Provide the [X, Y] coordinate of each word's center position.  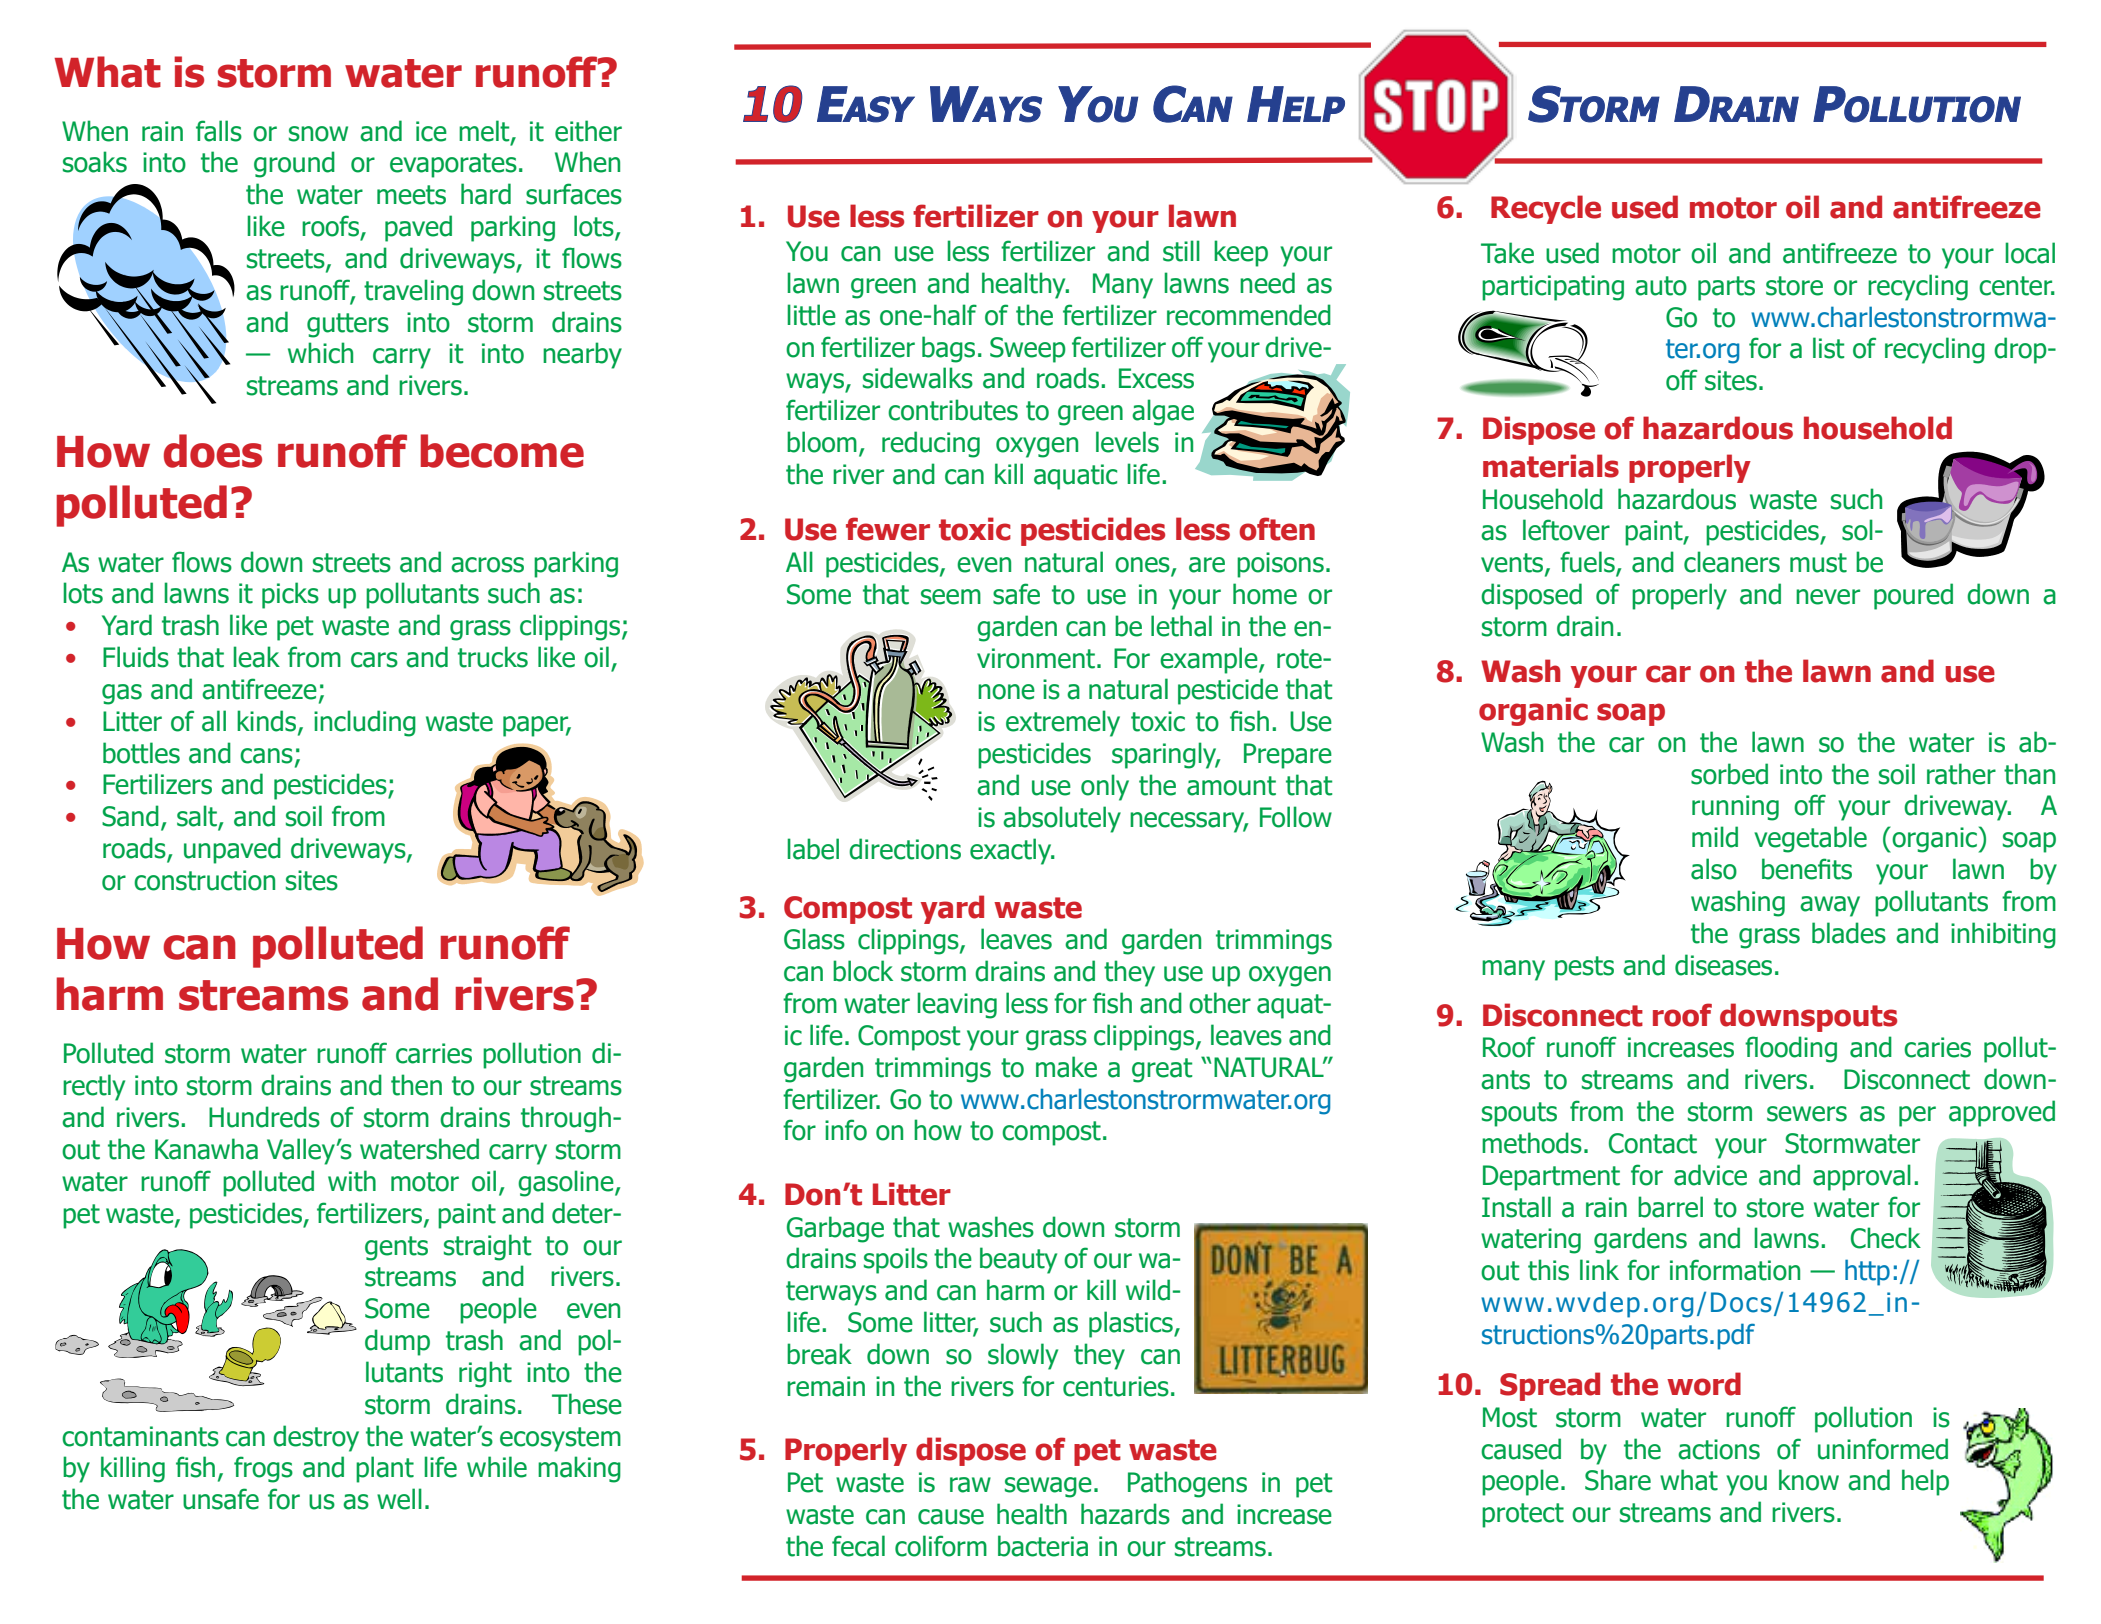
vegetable [1810, 839]
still [1181, 251]
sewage [1048, 1487]
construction [204, 880]
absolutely [1062, 819]
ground [294, 164]
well [399, 1499]
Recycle [1546, 209]
